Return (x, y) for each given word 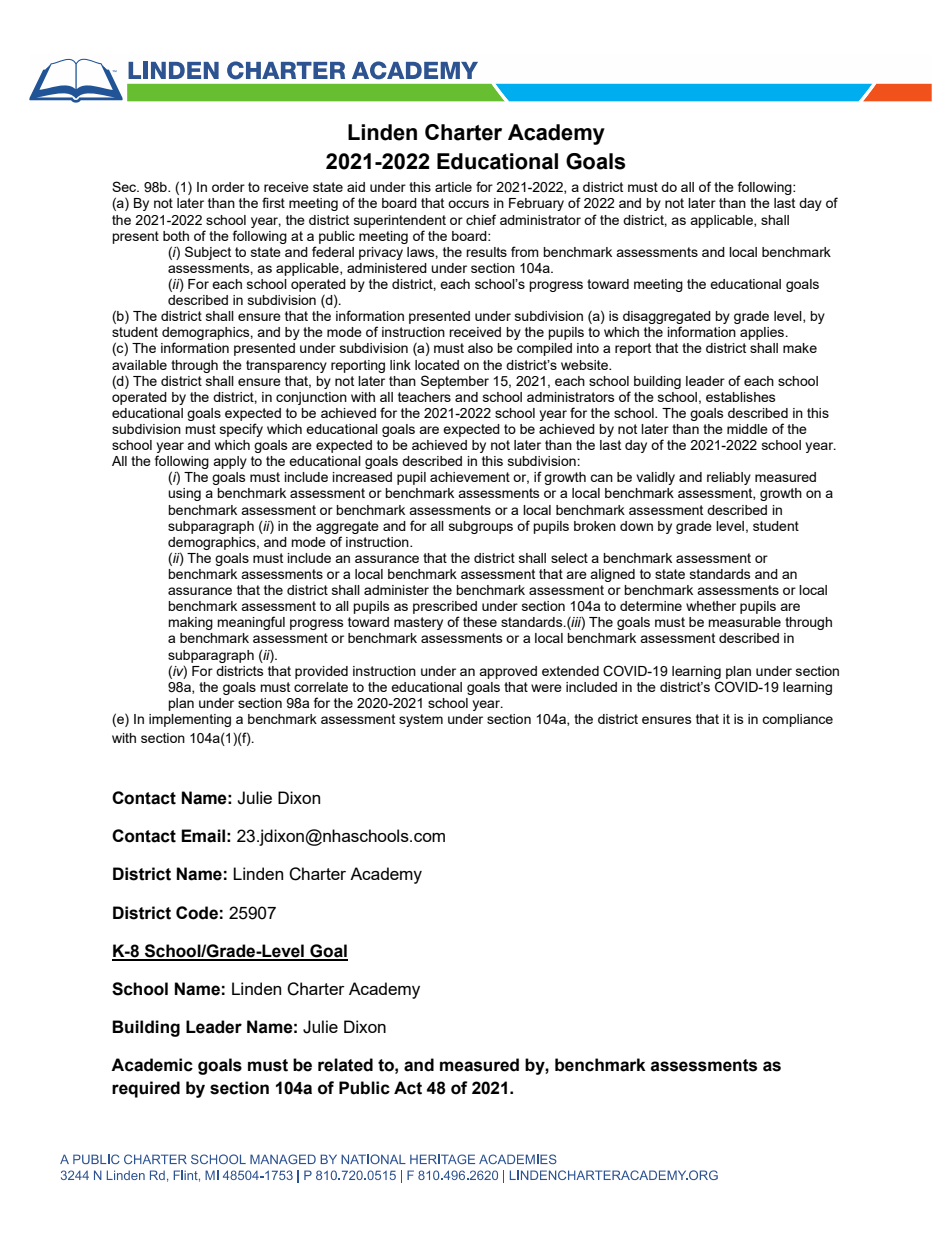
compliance (797, 720)
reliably (729, 478)
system (421, 720)
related (345, 1065)
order (228, 187)
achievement (470, 477)
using (184, 494)
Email (203, 836)
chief (481, 219)
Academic (152, 1065)
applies (763, 333)
